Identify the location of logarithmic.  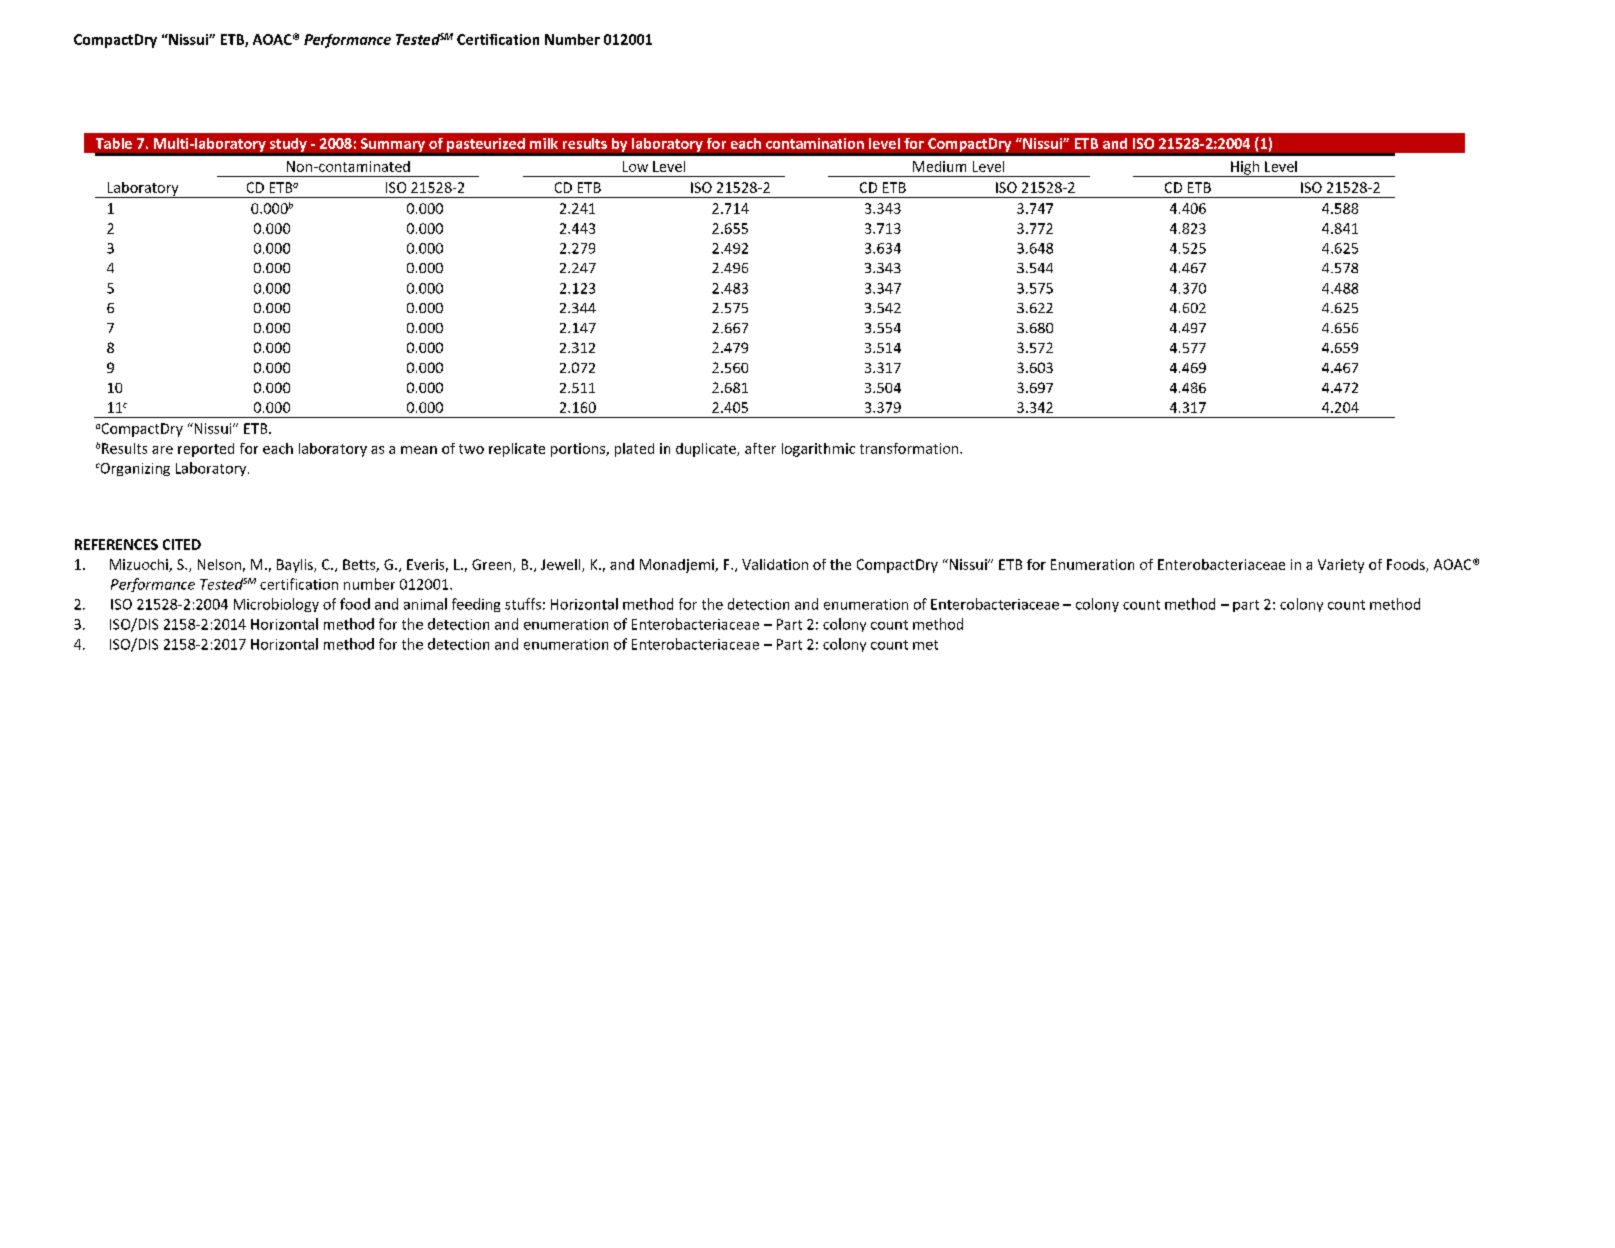
(818, 450).
